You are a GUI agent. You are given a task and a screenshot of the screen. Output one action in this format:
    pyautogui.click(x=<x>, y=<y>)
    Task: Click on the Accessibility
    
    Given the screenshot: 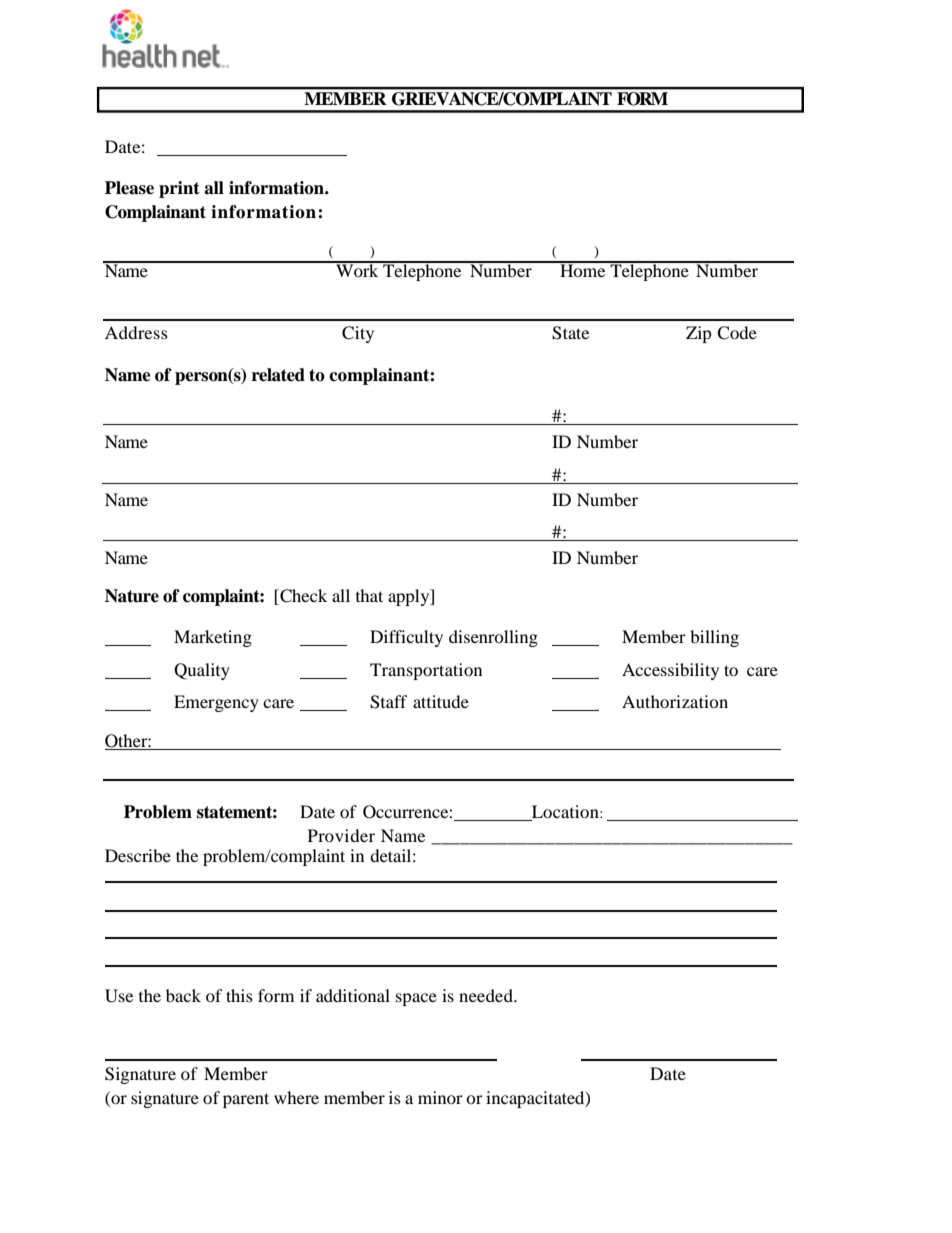 What is the action you would take?
    pyautogui.click(x=670, y=671)
